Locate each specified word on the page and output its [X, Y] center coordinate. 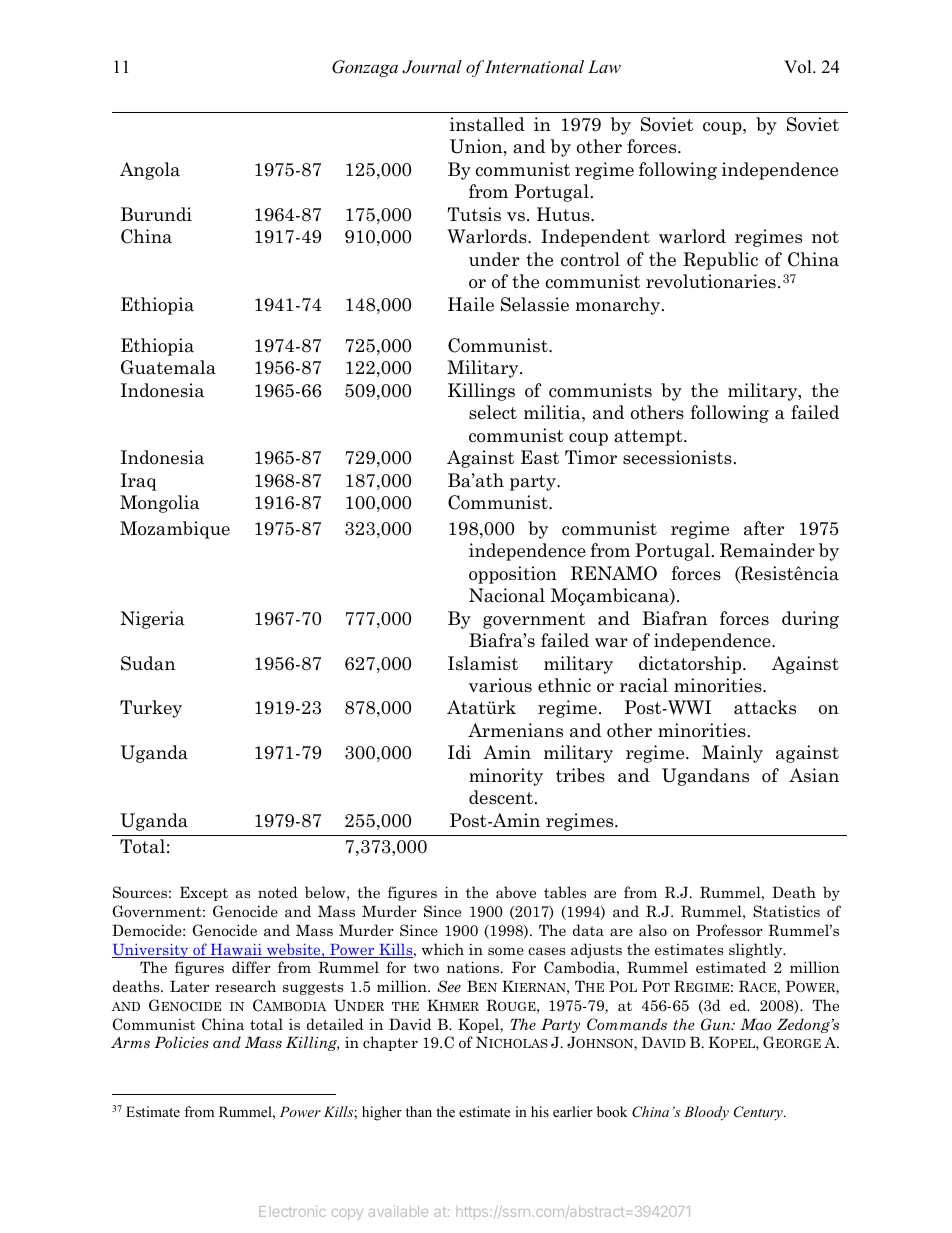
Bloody [706, 1113]
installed [487, 124]
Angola [150, 171]
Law [604, 66]
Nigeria [153, 620]
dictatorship [691, 665]
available [398, 1211]
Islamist [483, 663]
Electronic [292, 1211]
